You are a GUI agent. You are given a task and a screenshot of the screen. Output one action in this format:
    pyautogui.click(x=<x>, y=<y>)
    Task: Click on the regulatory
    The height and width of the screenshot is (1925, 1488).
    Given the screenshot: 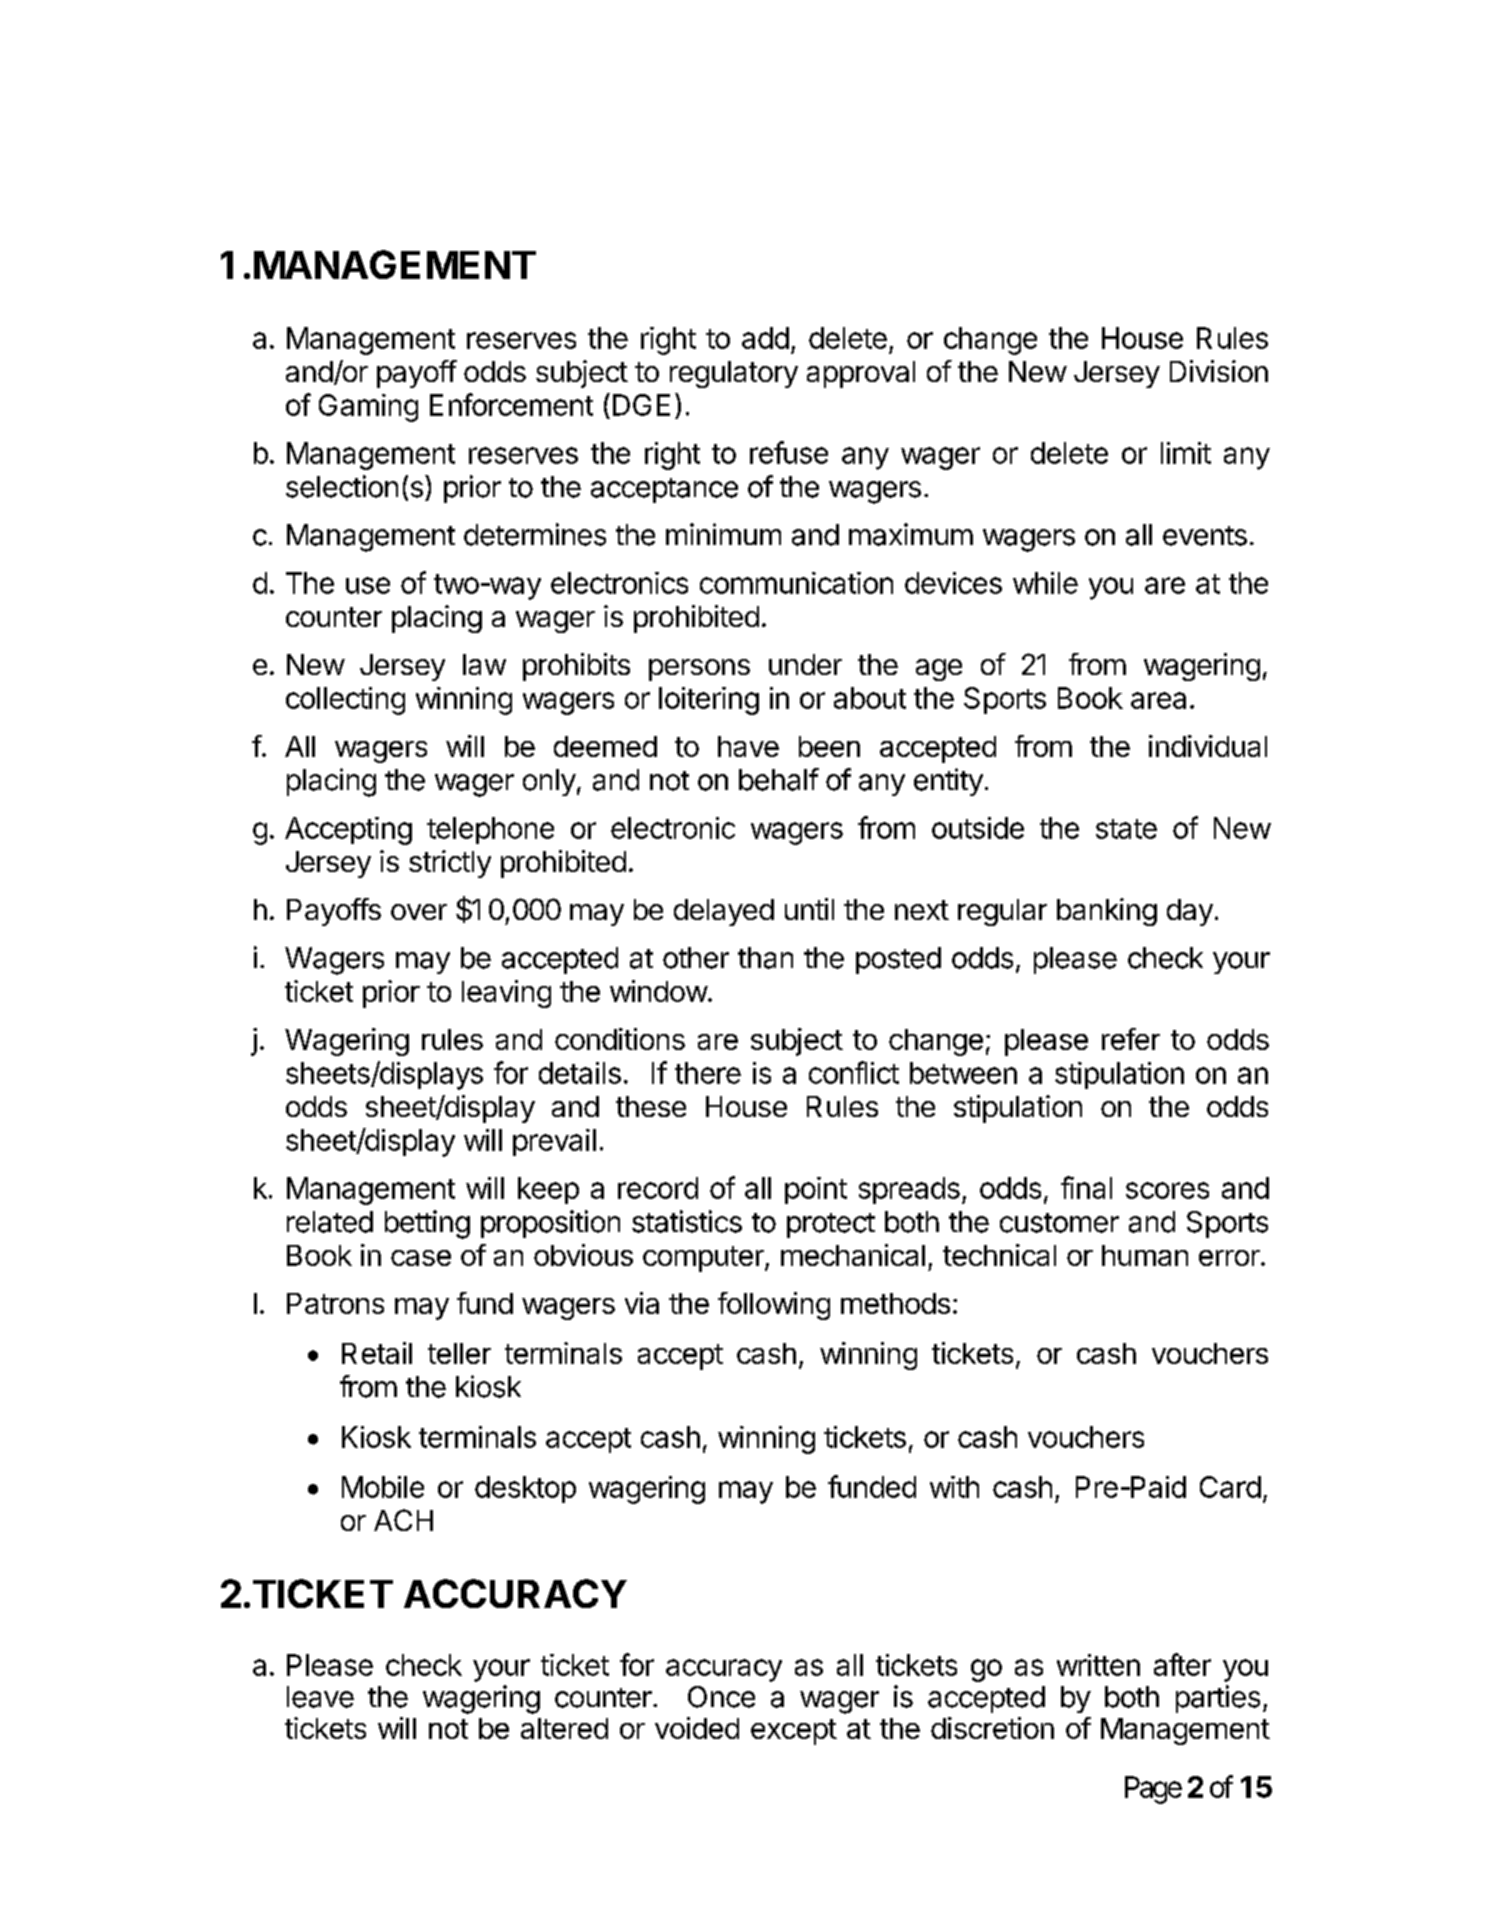 What is the action you would take?
    pyautogui.click(x=734, y=374)
